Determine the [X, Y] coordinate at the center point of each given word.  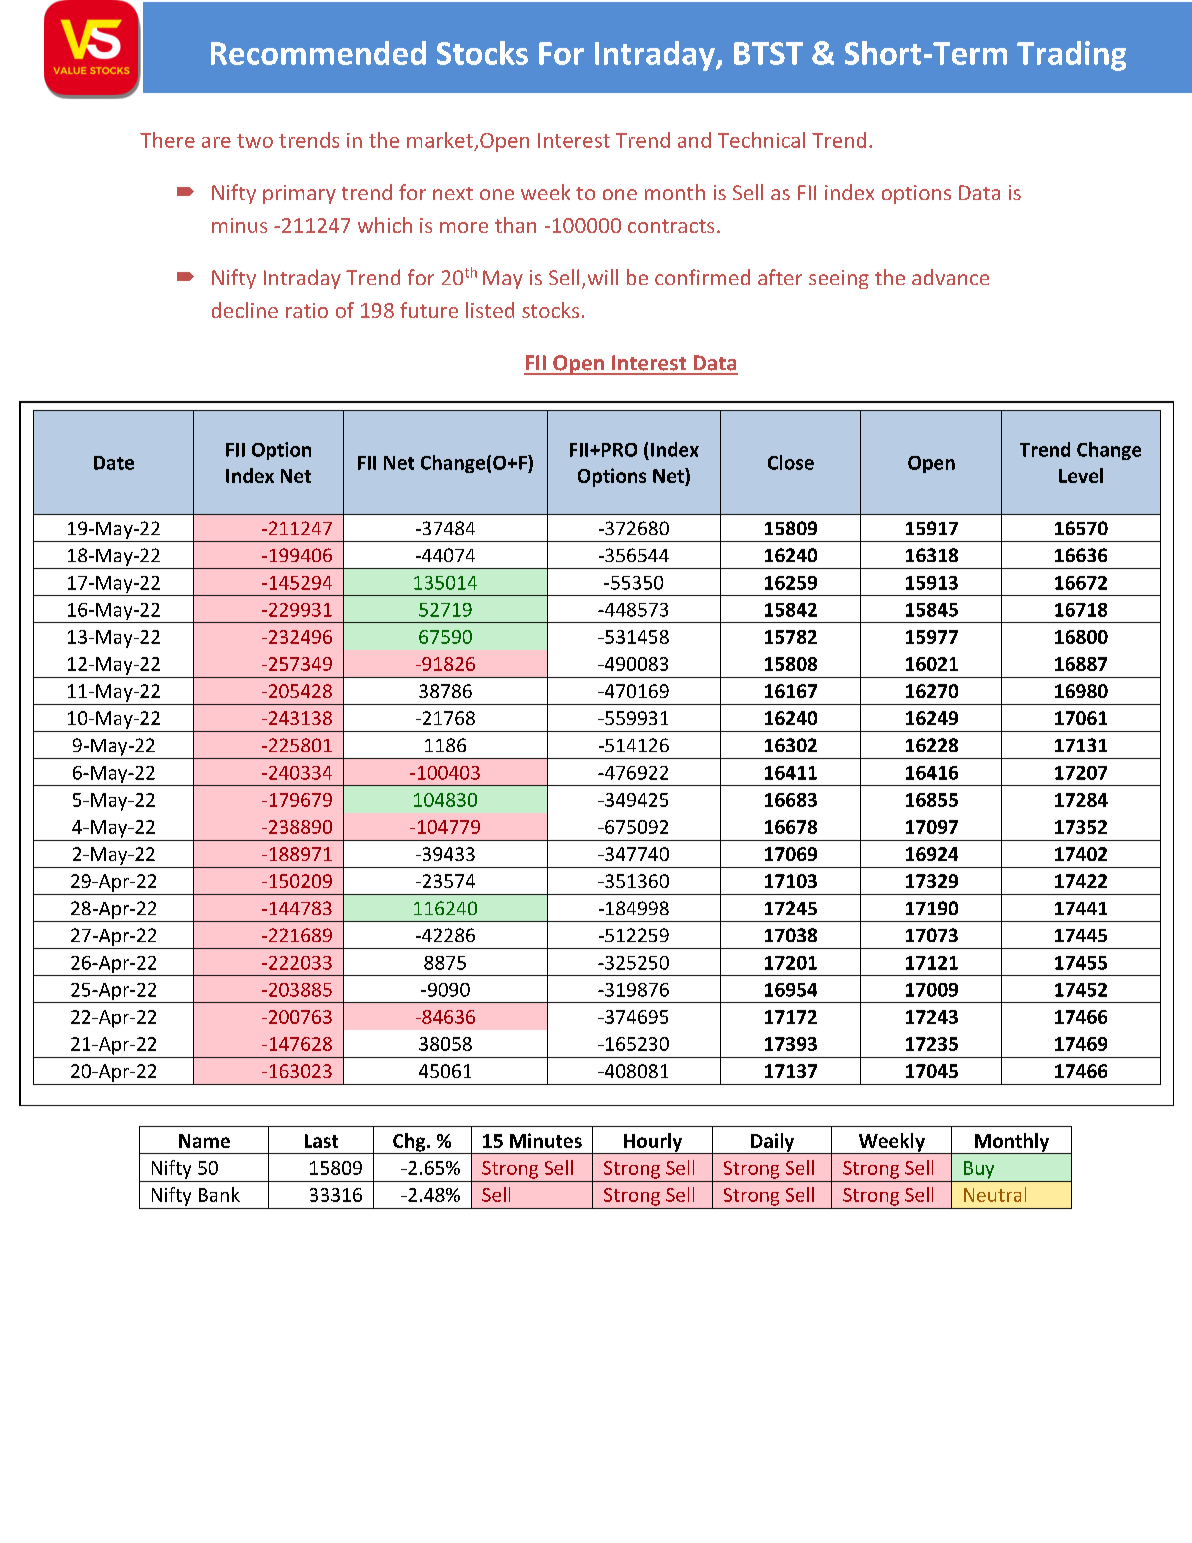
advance [950, 277]
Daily [773, 1143]
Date [114, 463]
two [255, 141]
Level [1081, 475]
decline [245, 310]
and [694, 140]
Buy [979, 1170]
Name [204, 1141]
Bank [219, 1194]
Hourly [653, 1143]
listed [490, 310]
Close [791, 462]
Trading [1071, 56]
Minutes [546, 1140]
